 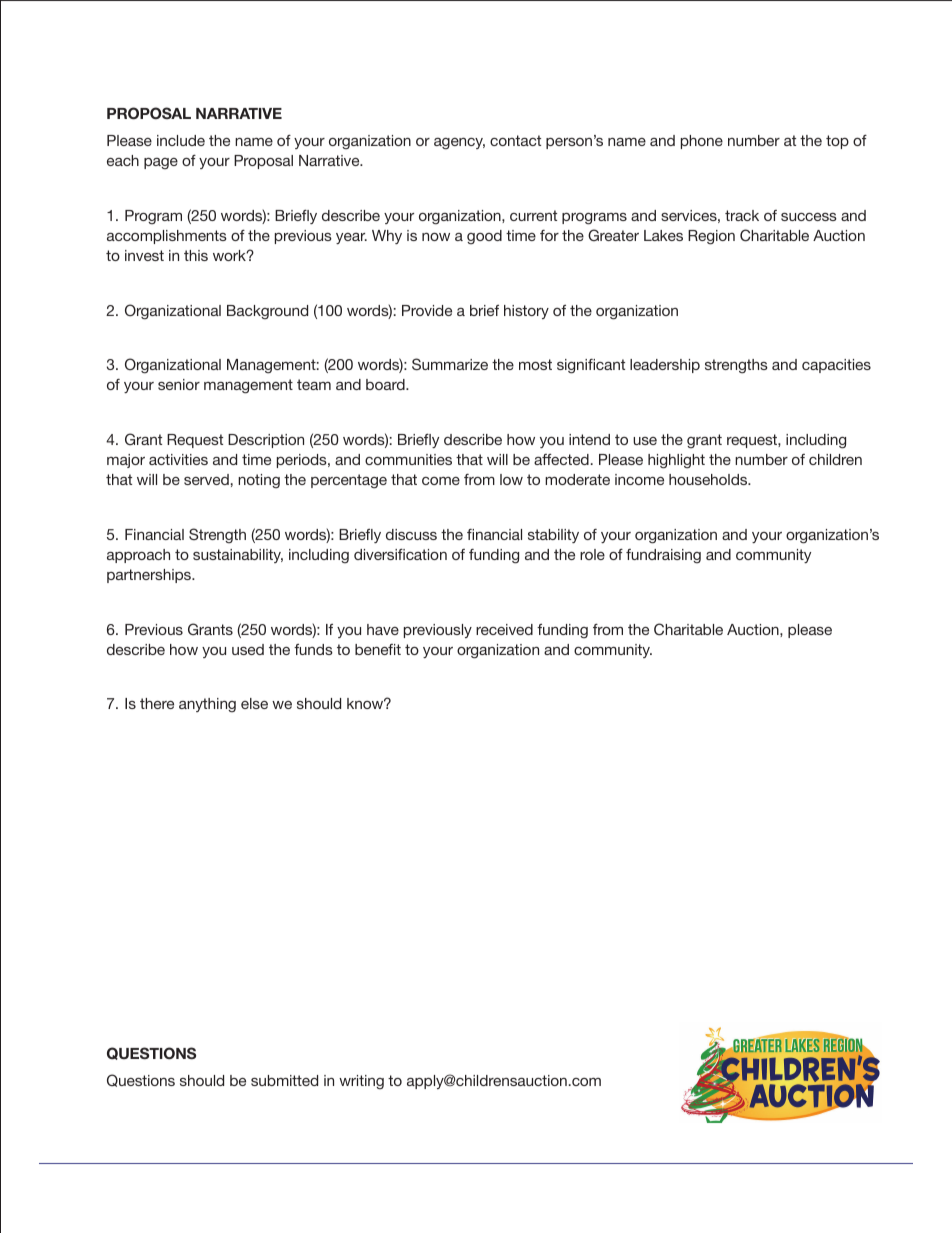 What do you see at coordinates (504, 629) in the document?
I see `received` at bounding box center [504, 629].
